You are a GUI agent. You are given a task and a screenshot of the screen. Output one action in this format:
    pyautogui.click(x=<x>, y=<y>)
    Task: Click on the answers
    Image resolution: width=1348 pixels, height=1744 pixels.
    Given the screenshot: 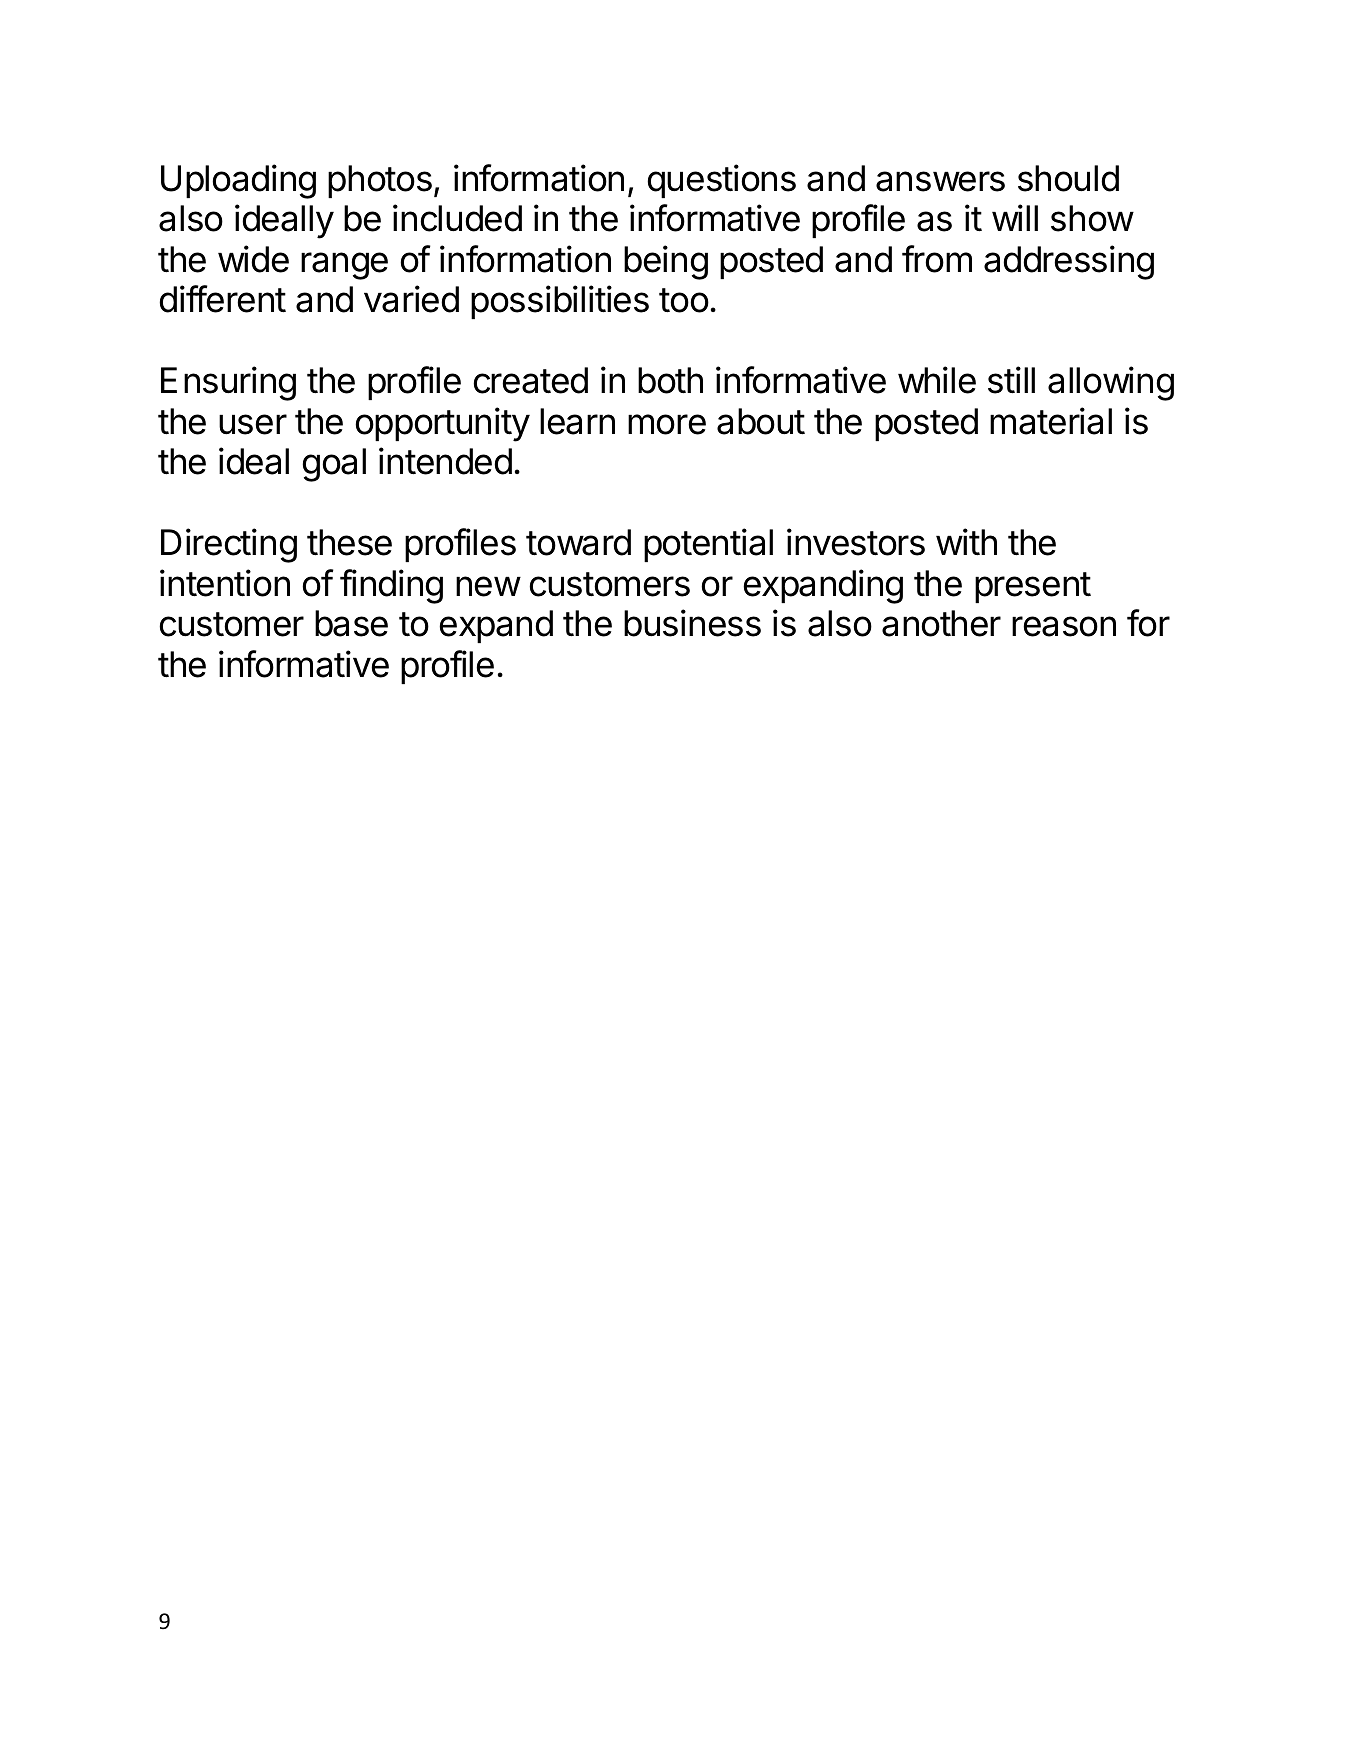 What is the action you would take?
    pyautogui.click(x=940, y=181)
